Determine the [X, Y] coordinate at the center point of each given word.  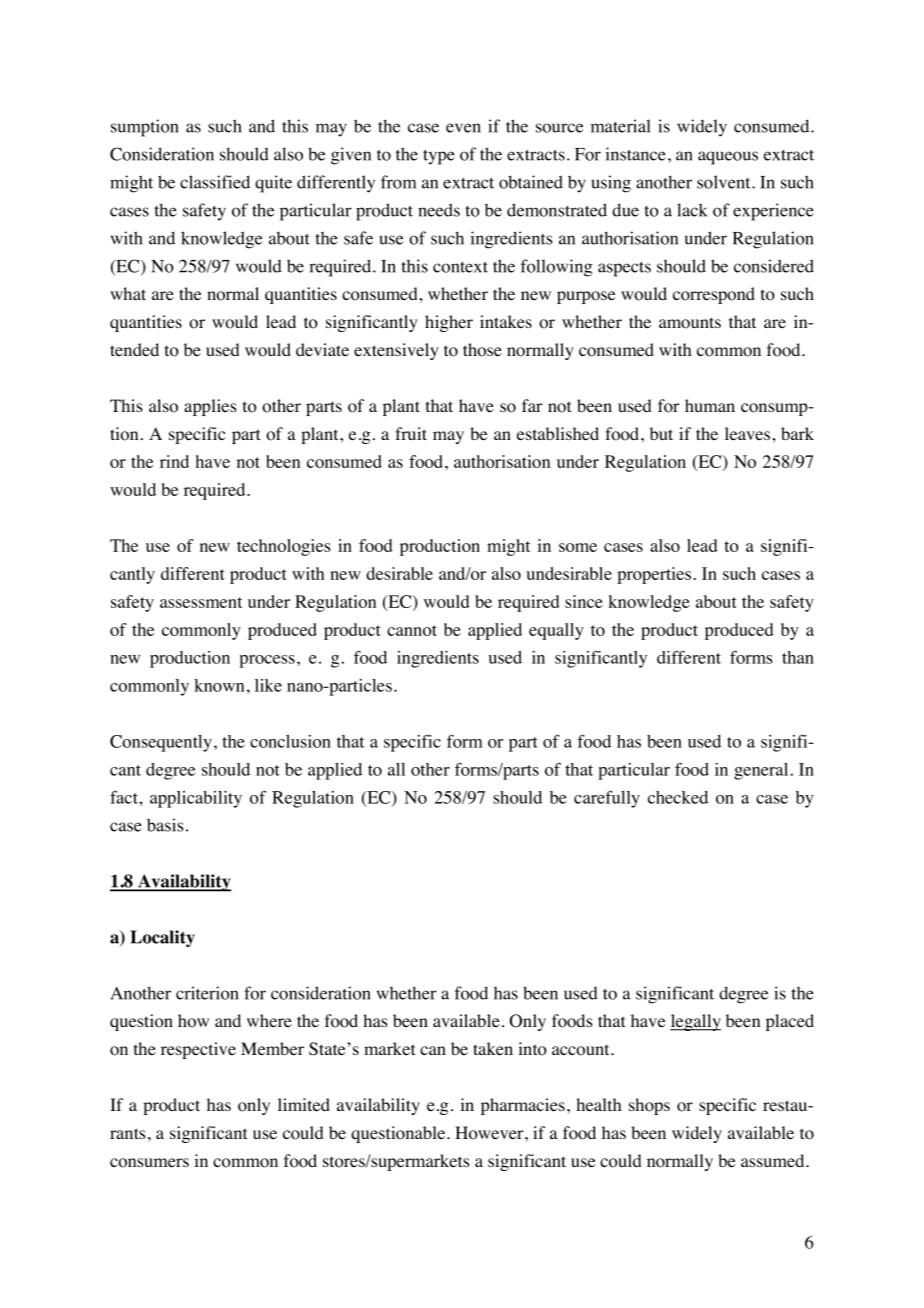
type [439, 157]
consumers [149, 1163]
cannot [412, 630]
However [490, 1133]
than [798, 657]
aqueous [728, 158]
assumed [774, 1160]
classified [215, 182]
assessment [201, 602]
